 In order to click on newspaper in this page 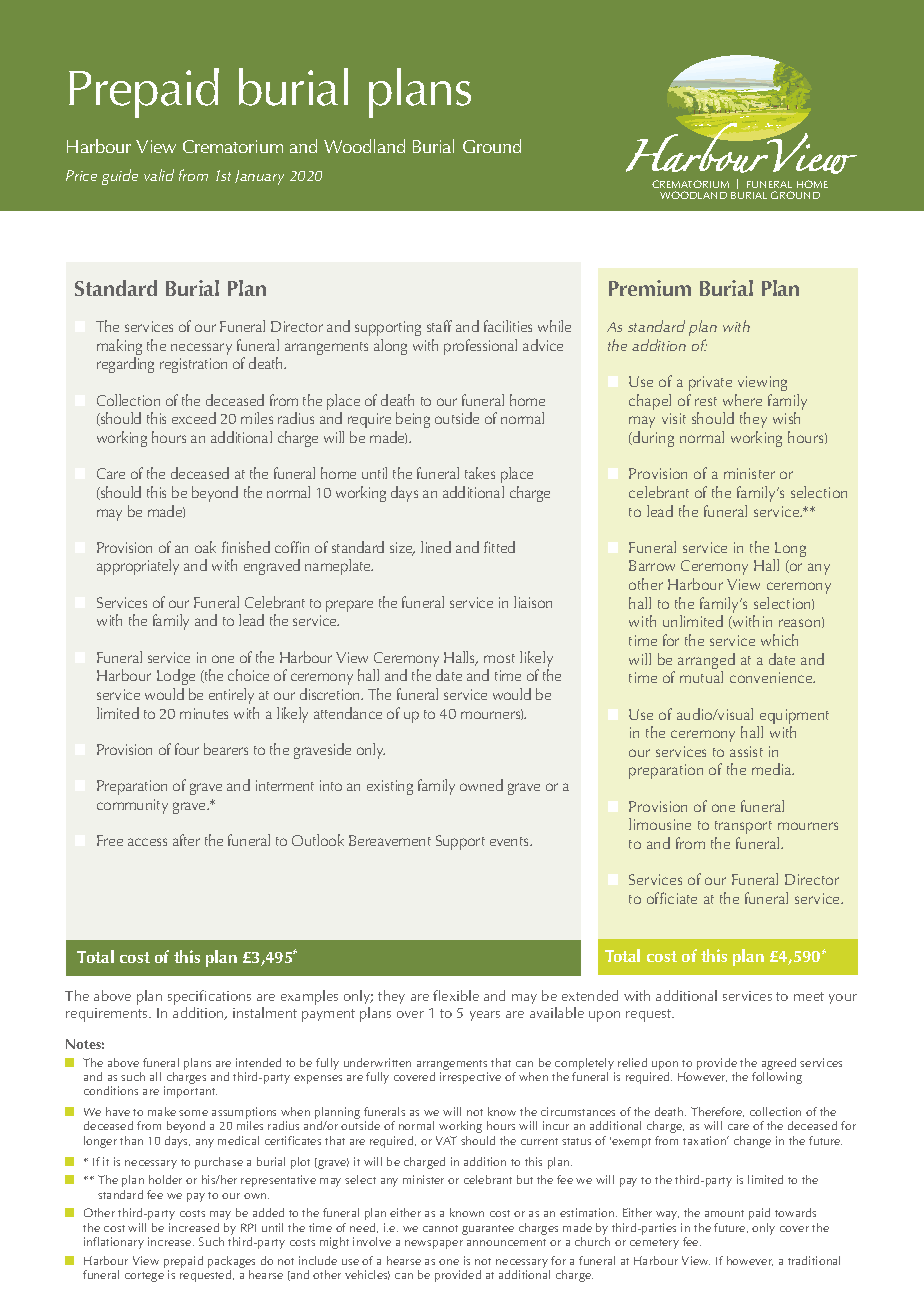, I will do `click(434, 1244)`.
